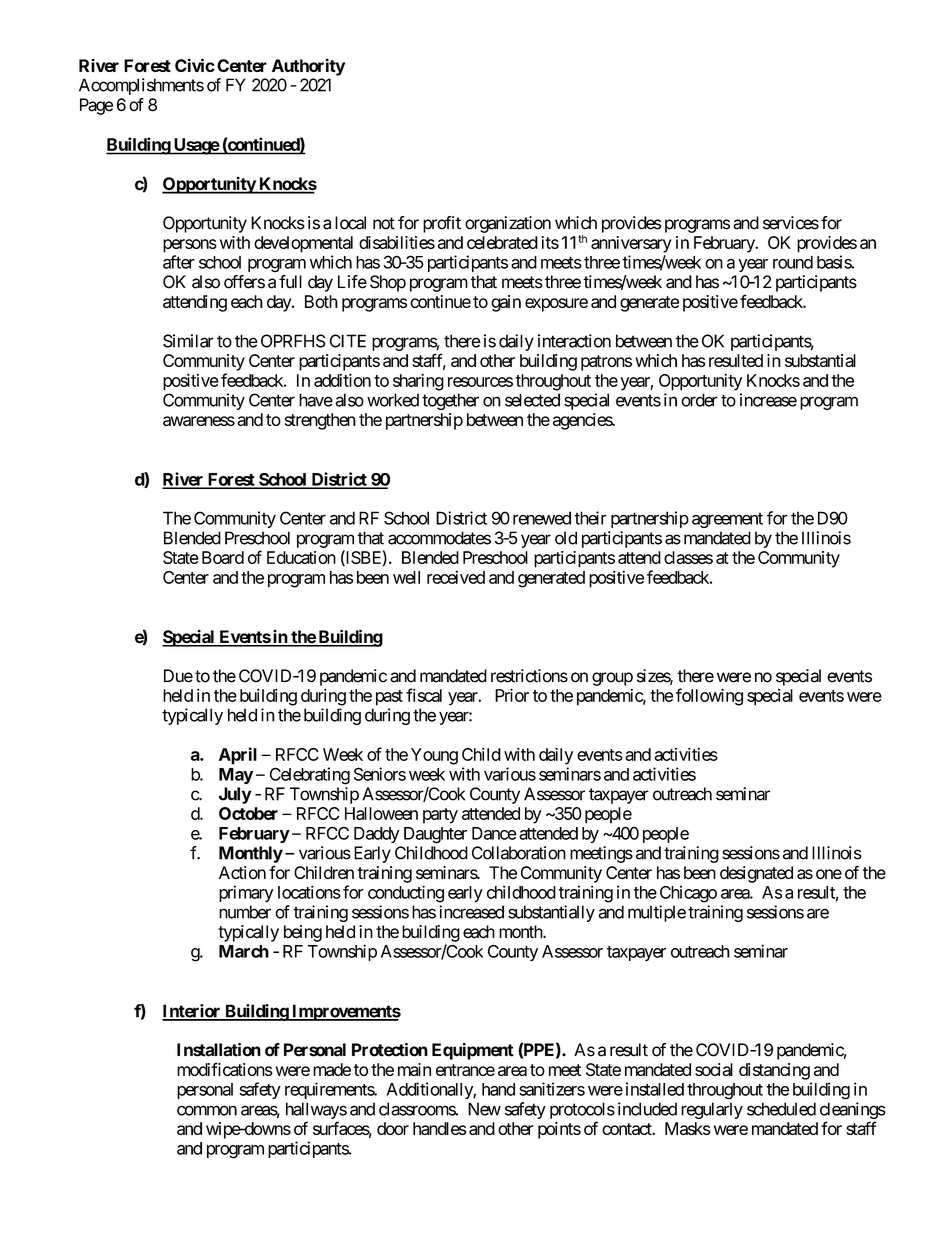 Image resolution: width=952 pixels, height=1233 pixels. What do you see at coordinates (456, 577) in the screenshot?
I see `received` at bounding box center [456, 577].
